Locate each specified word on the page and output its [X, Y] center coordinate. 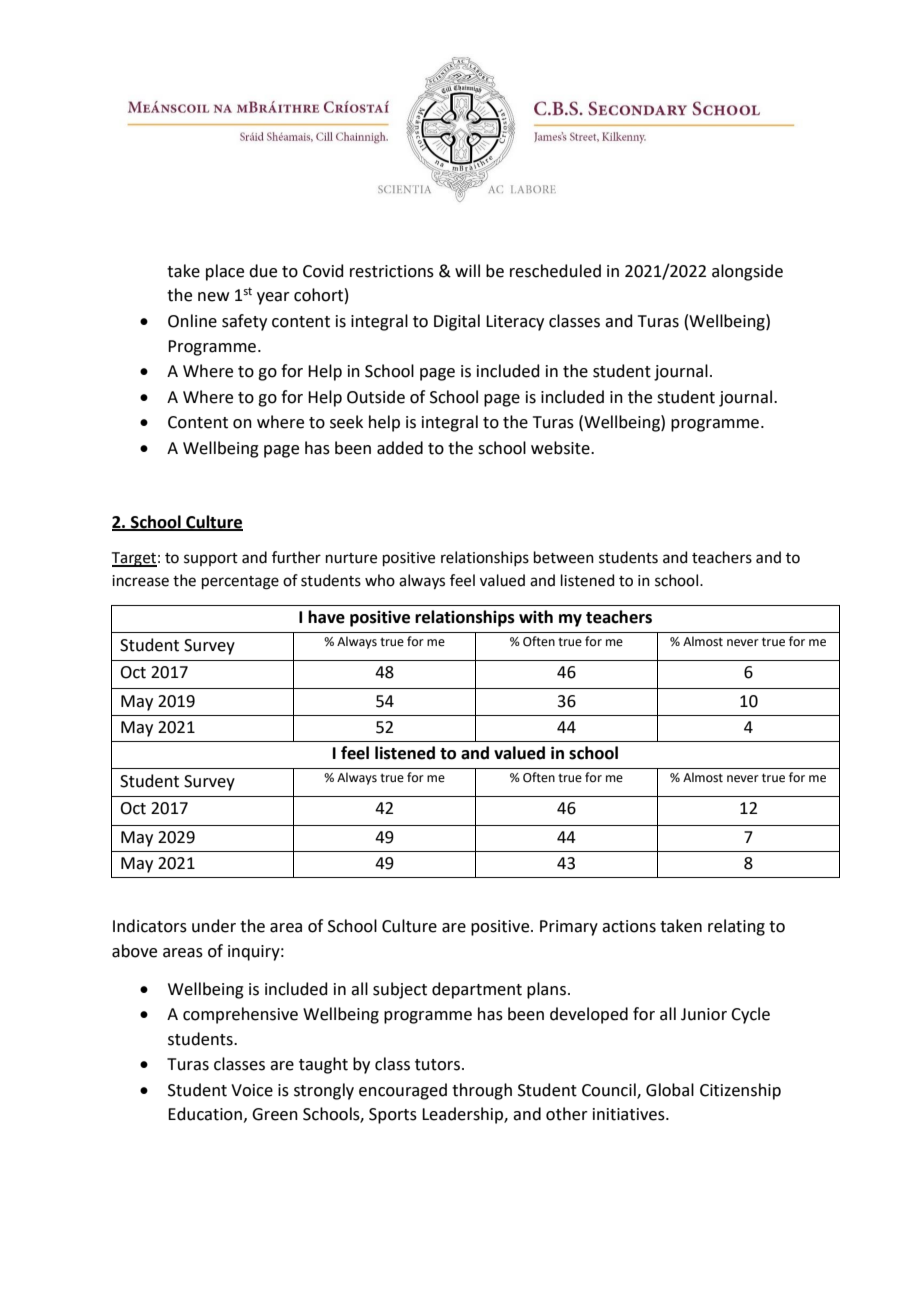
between [564, 557]
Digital [457, 322]
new [213, 297]
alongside [747, 272]
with [536, 617]
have [326, 617]
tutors [439, 1065]
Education [205, 1114]
